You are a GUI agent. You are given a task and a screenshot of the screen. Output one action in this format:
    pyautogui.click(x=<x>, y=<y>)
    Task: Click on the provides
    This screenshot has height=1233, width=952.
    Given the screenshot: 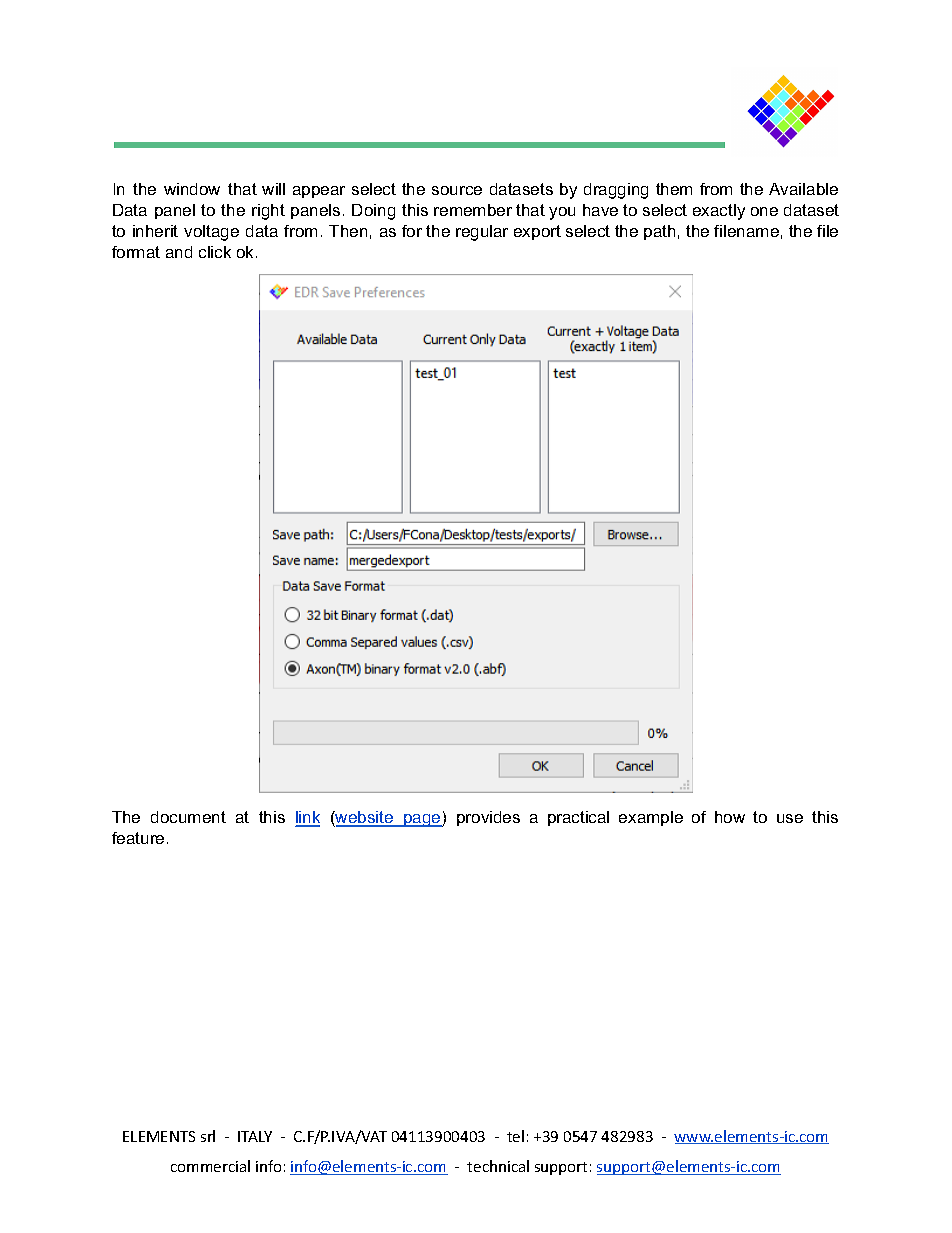 What is the action you would take?
    pyautogui.click(x=488, y=818)
